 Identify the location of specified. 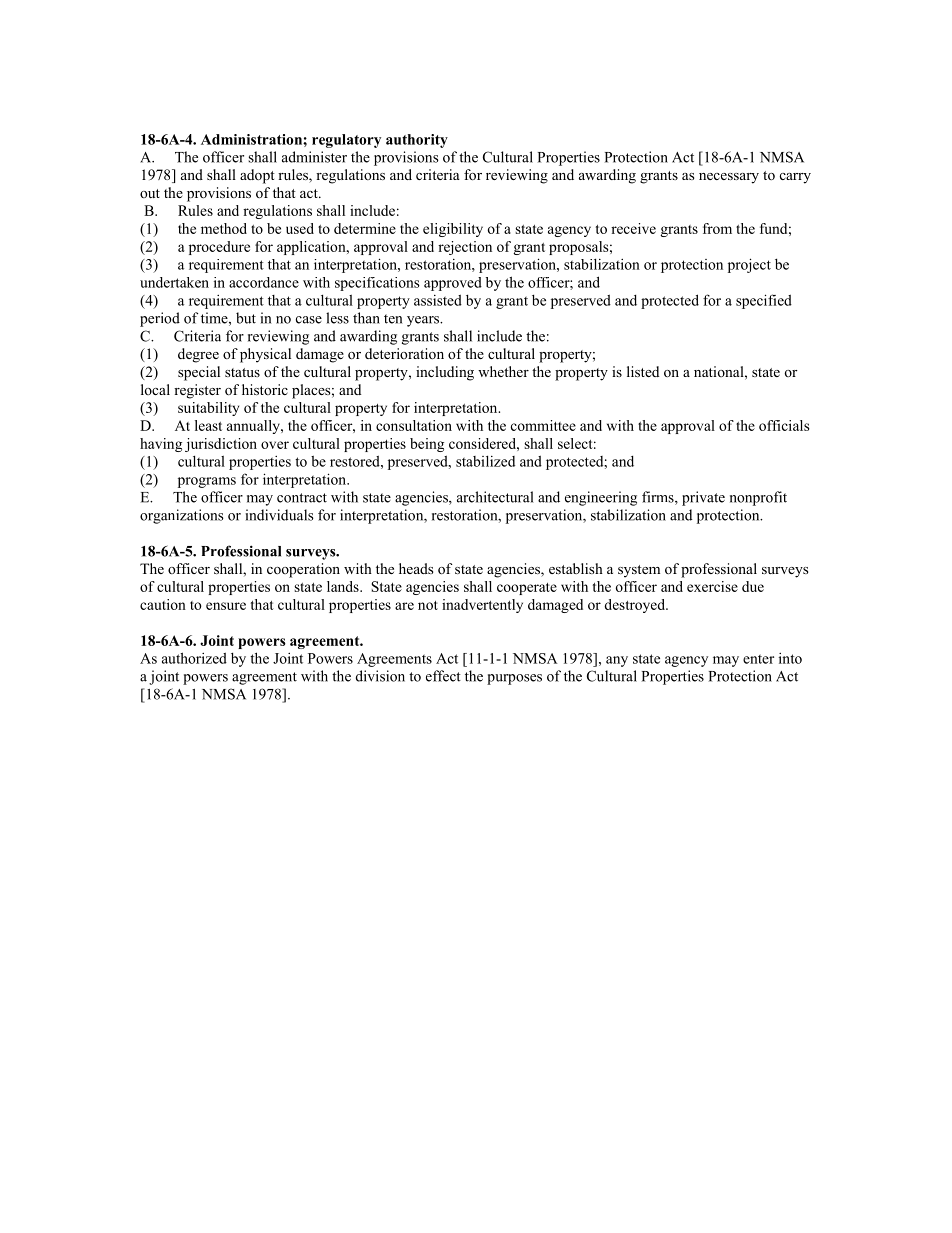
(764, 301).
